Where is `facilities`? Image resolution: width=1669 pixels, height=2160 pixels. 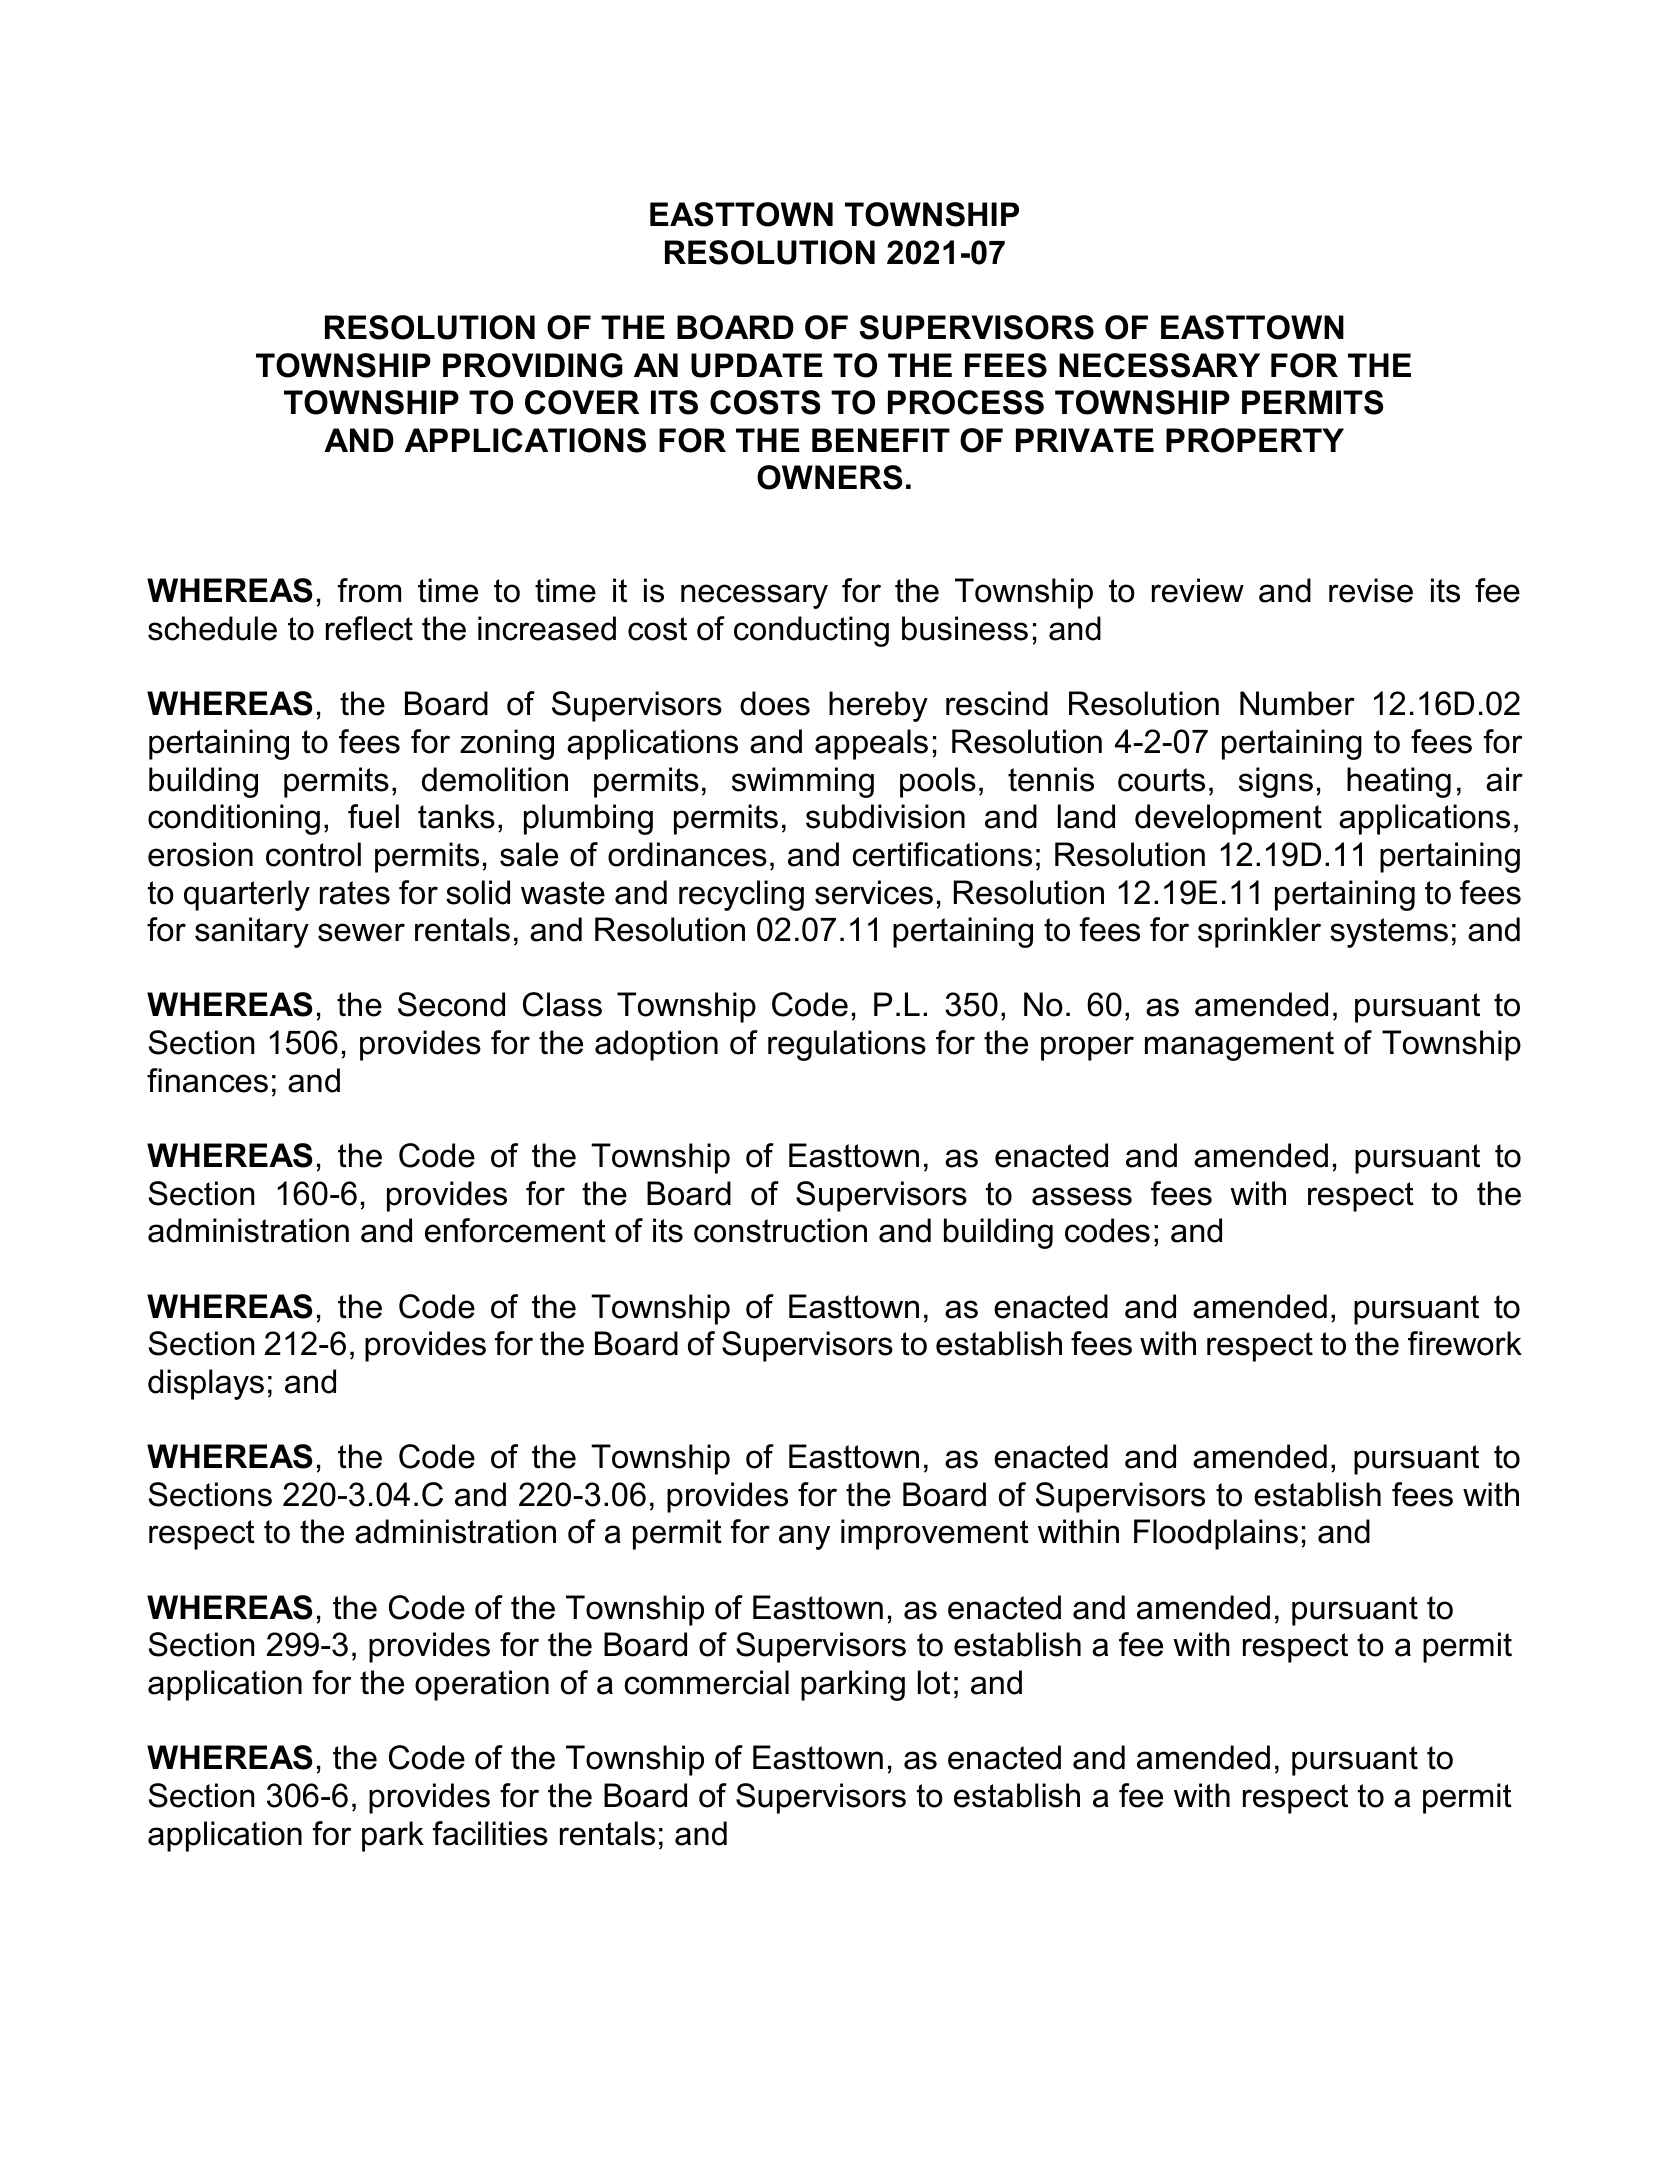
facilities is located at coordinates (490, 1833).
